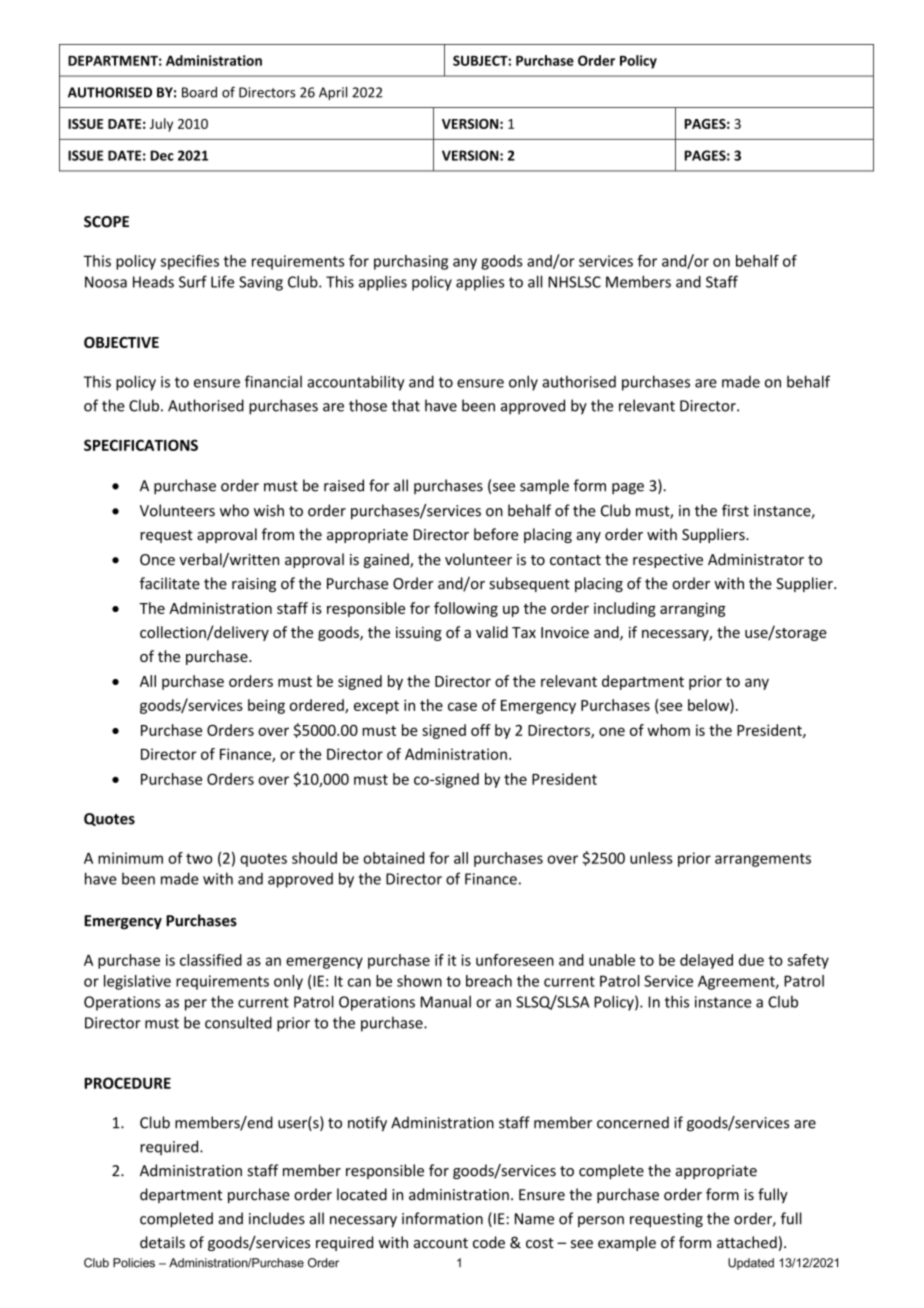 This page has height=1308, width=924. I want to click on April, so click(333, 93).
